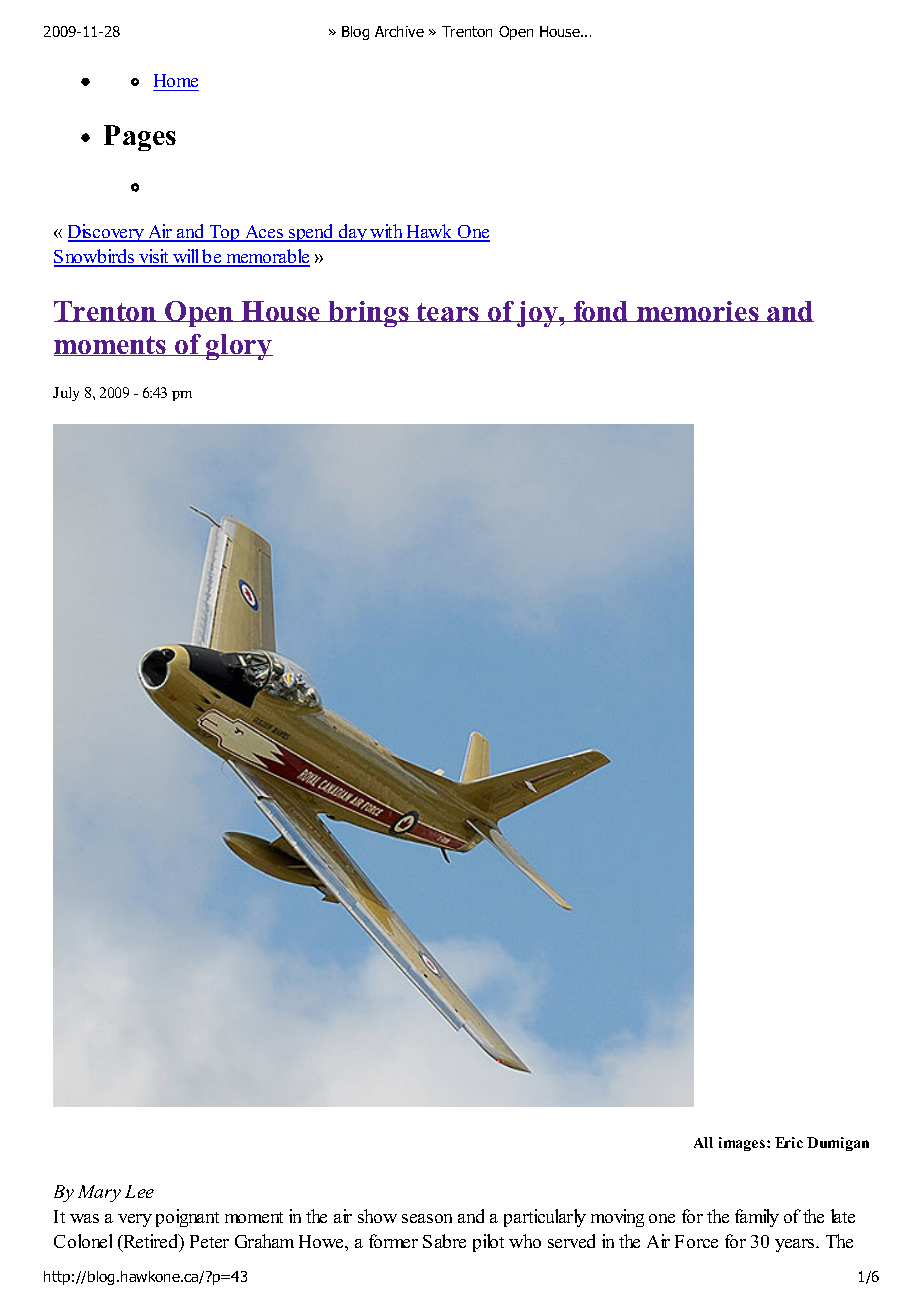  What do you see at coordinates (187, 1218) in the document?
I see `poignant` at bounding box center [187, 1218].
